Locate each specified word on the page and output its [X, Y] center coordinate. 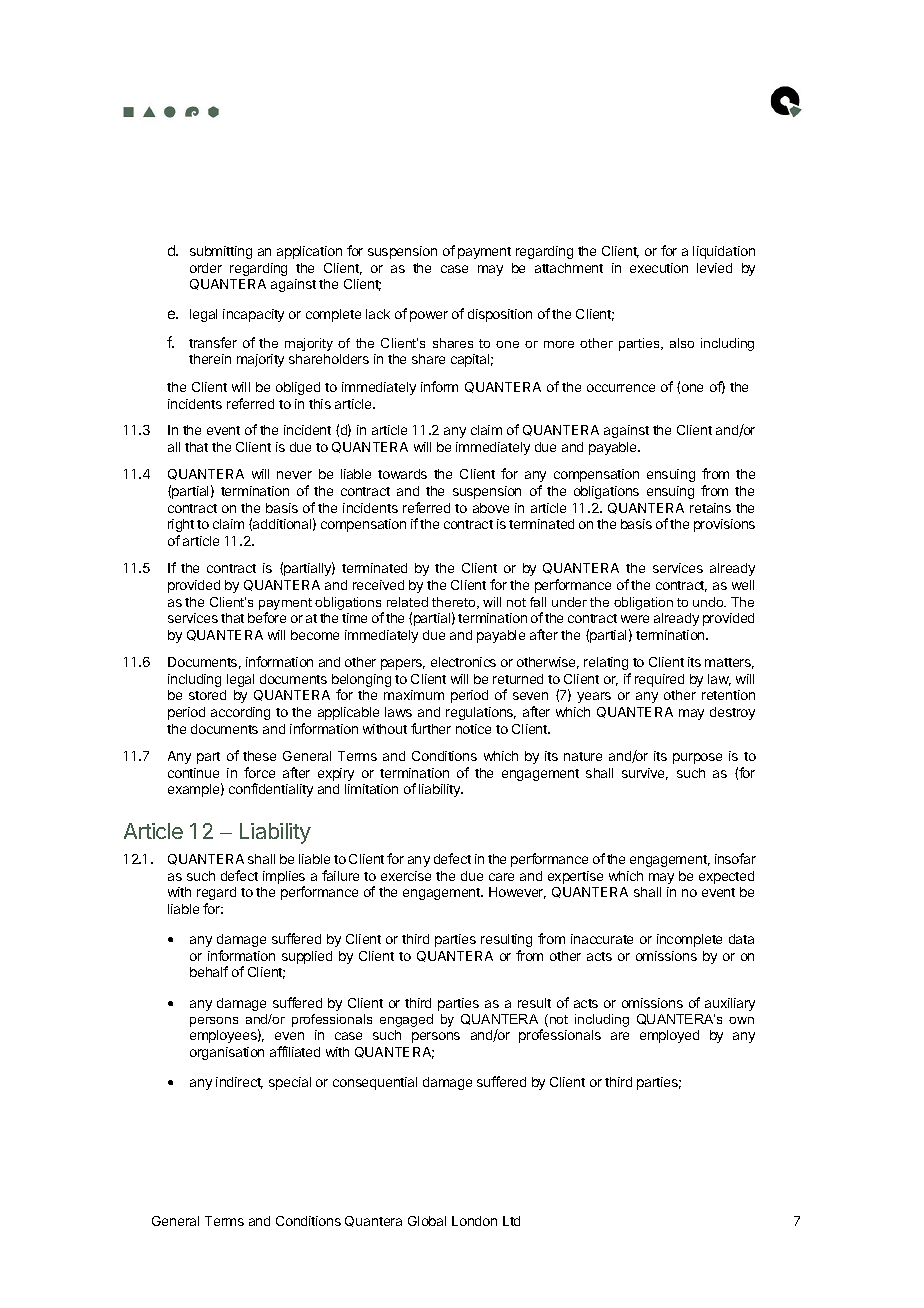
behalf [209, 971]
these [259, 756]
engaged [406, 1020]
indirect [239, 1083]
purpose [697, 758]
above [491, 508]
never [294, 475]
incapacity [253, 315]
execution [659, 268]
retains [710, 508]
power [429, 316]
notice [473, 729]
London [474, 1221]
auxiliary [730, 1004]
